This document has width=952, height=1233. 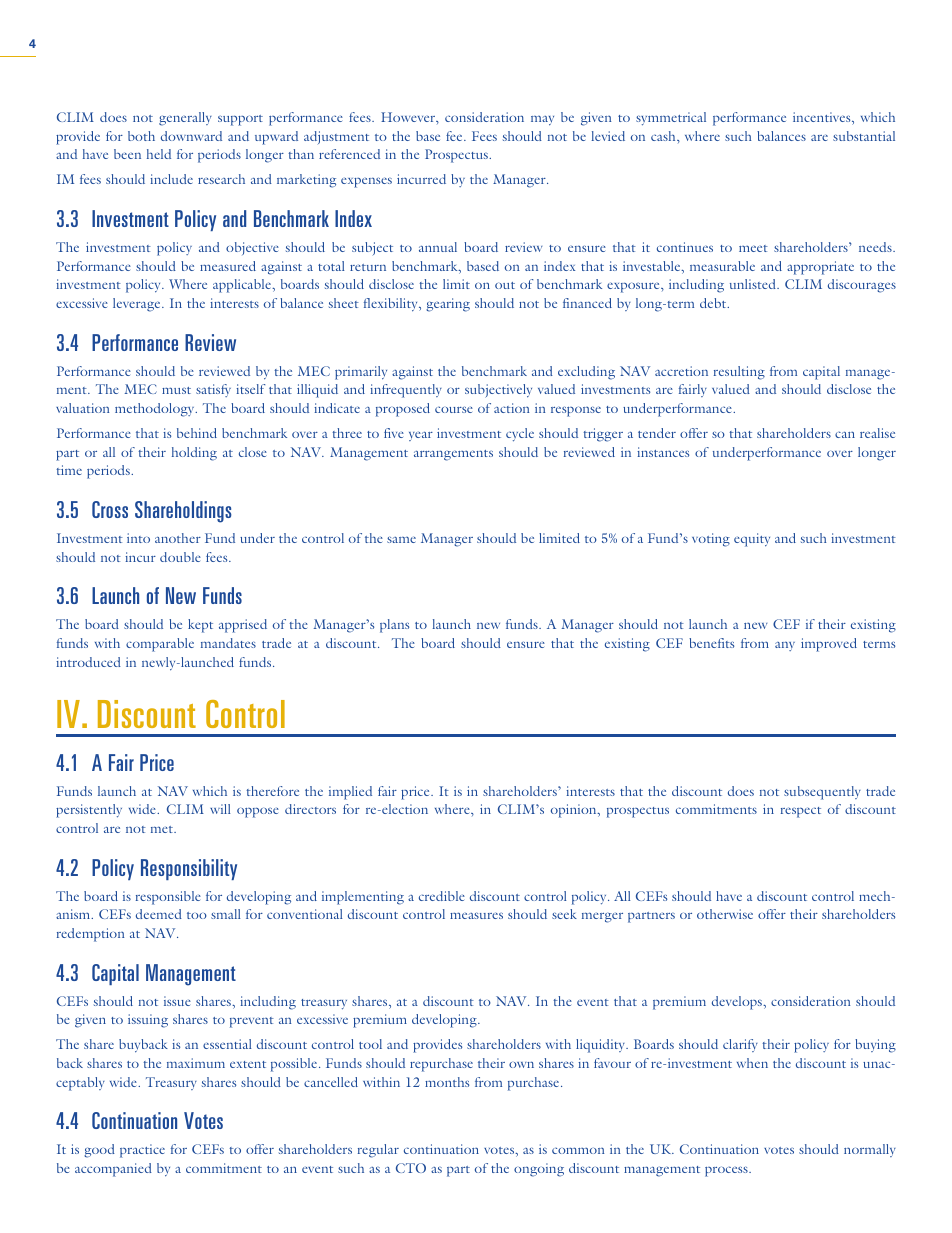 I want to click on will, so click(x=220, y=809).
